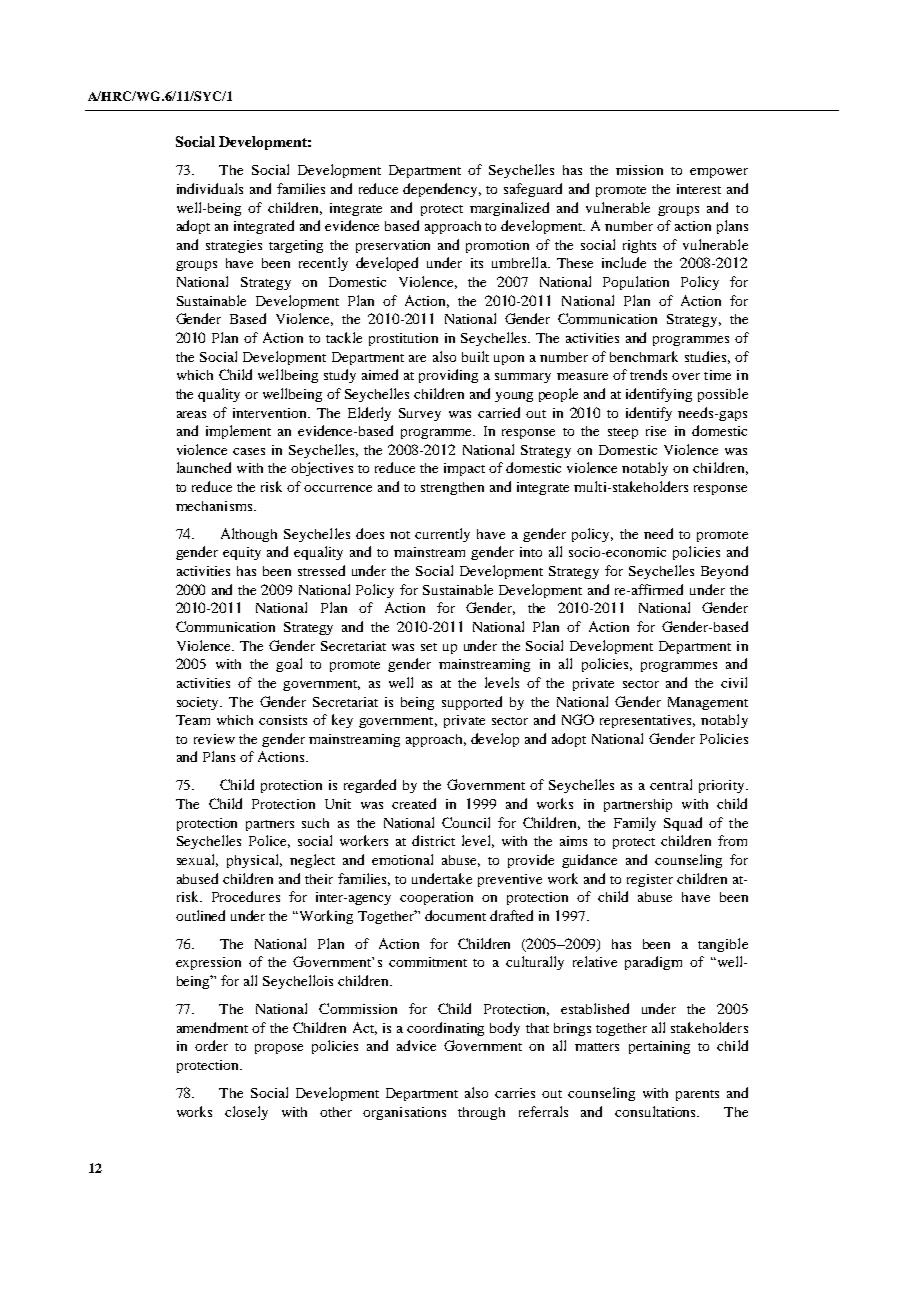 This page has height=1308, width=924. Describe the element at coordinates (315, 823) in the page. I see `such` at that location.
